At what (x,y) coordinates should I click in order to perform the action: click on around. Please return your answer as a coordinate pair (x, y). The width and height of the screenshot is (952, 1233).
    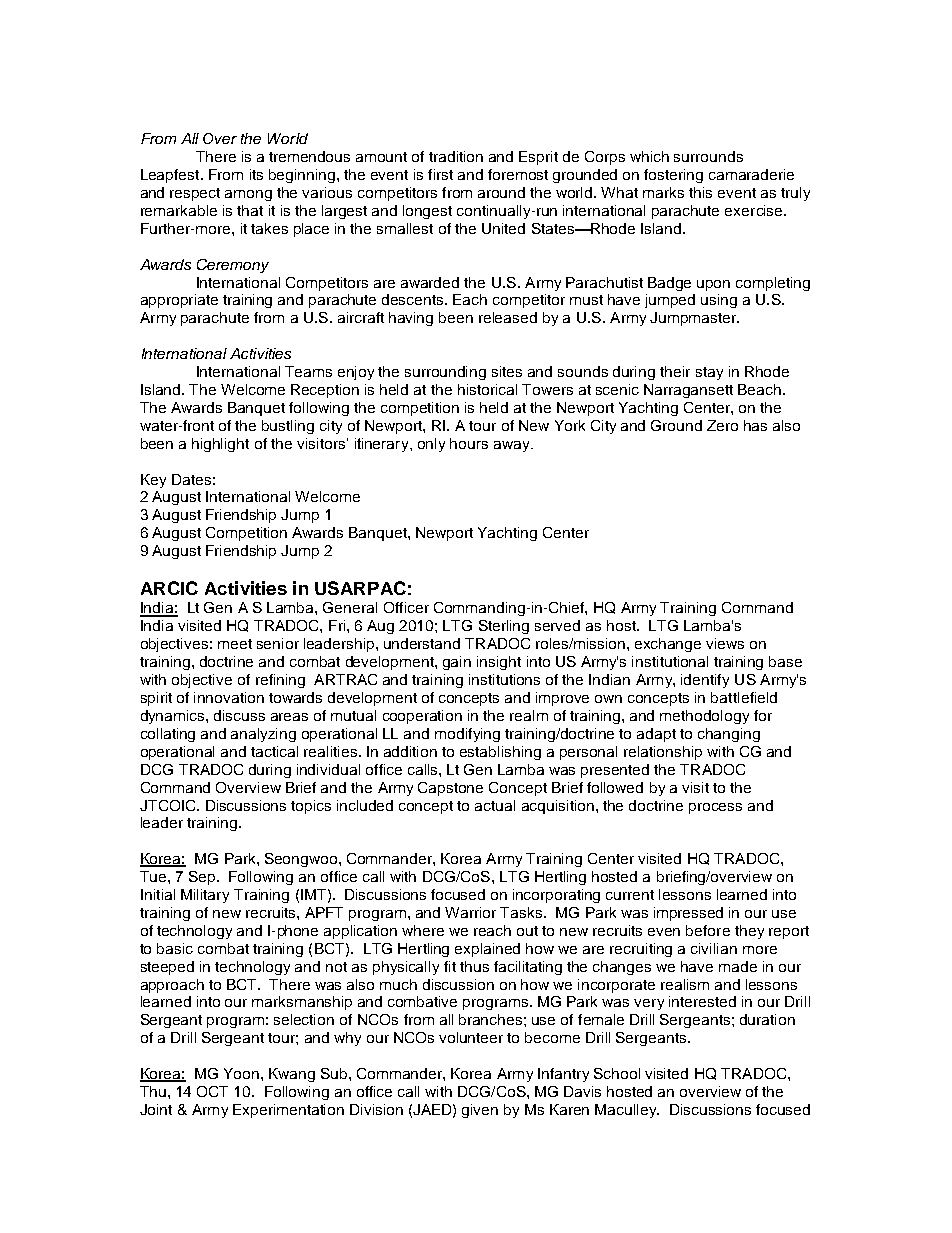
    Looking at the image, I should click on (501, 192).
